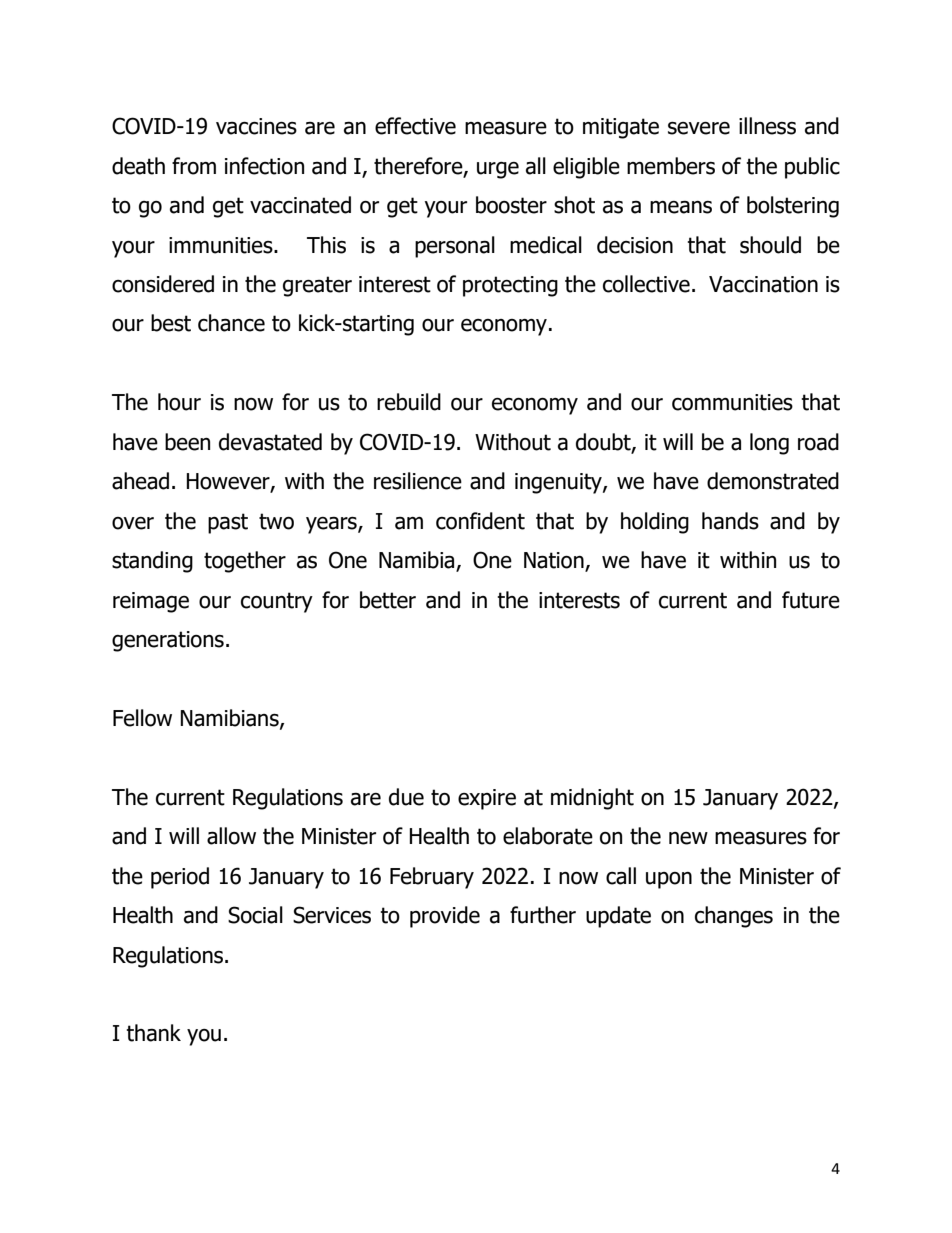 This document has width=952, height=1233. I want to click on from, so click(194, 166).
